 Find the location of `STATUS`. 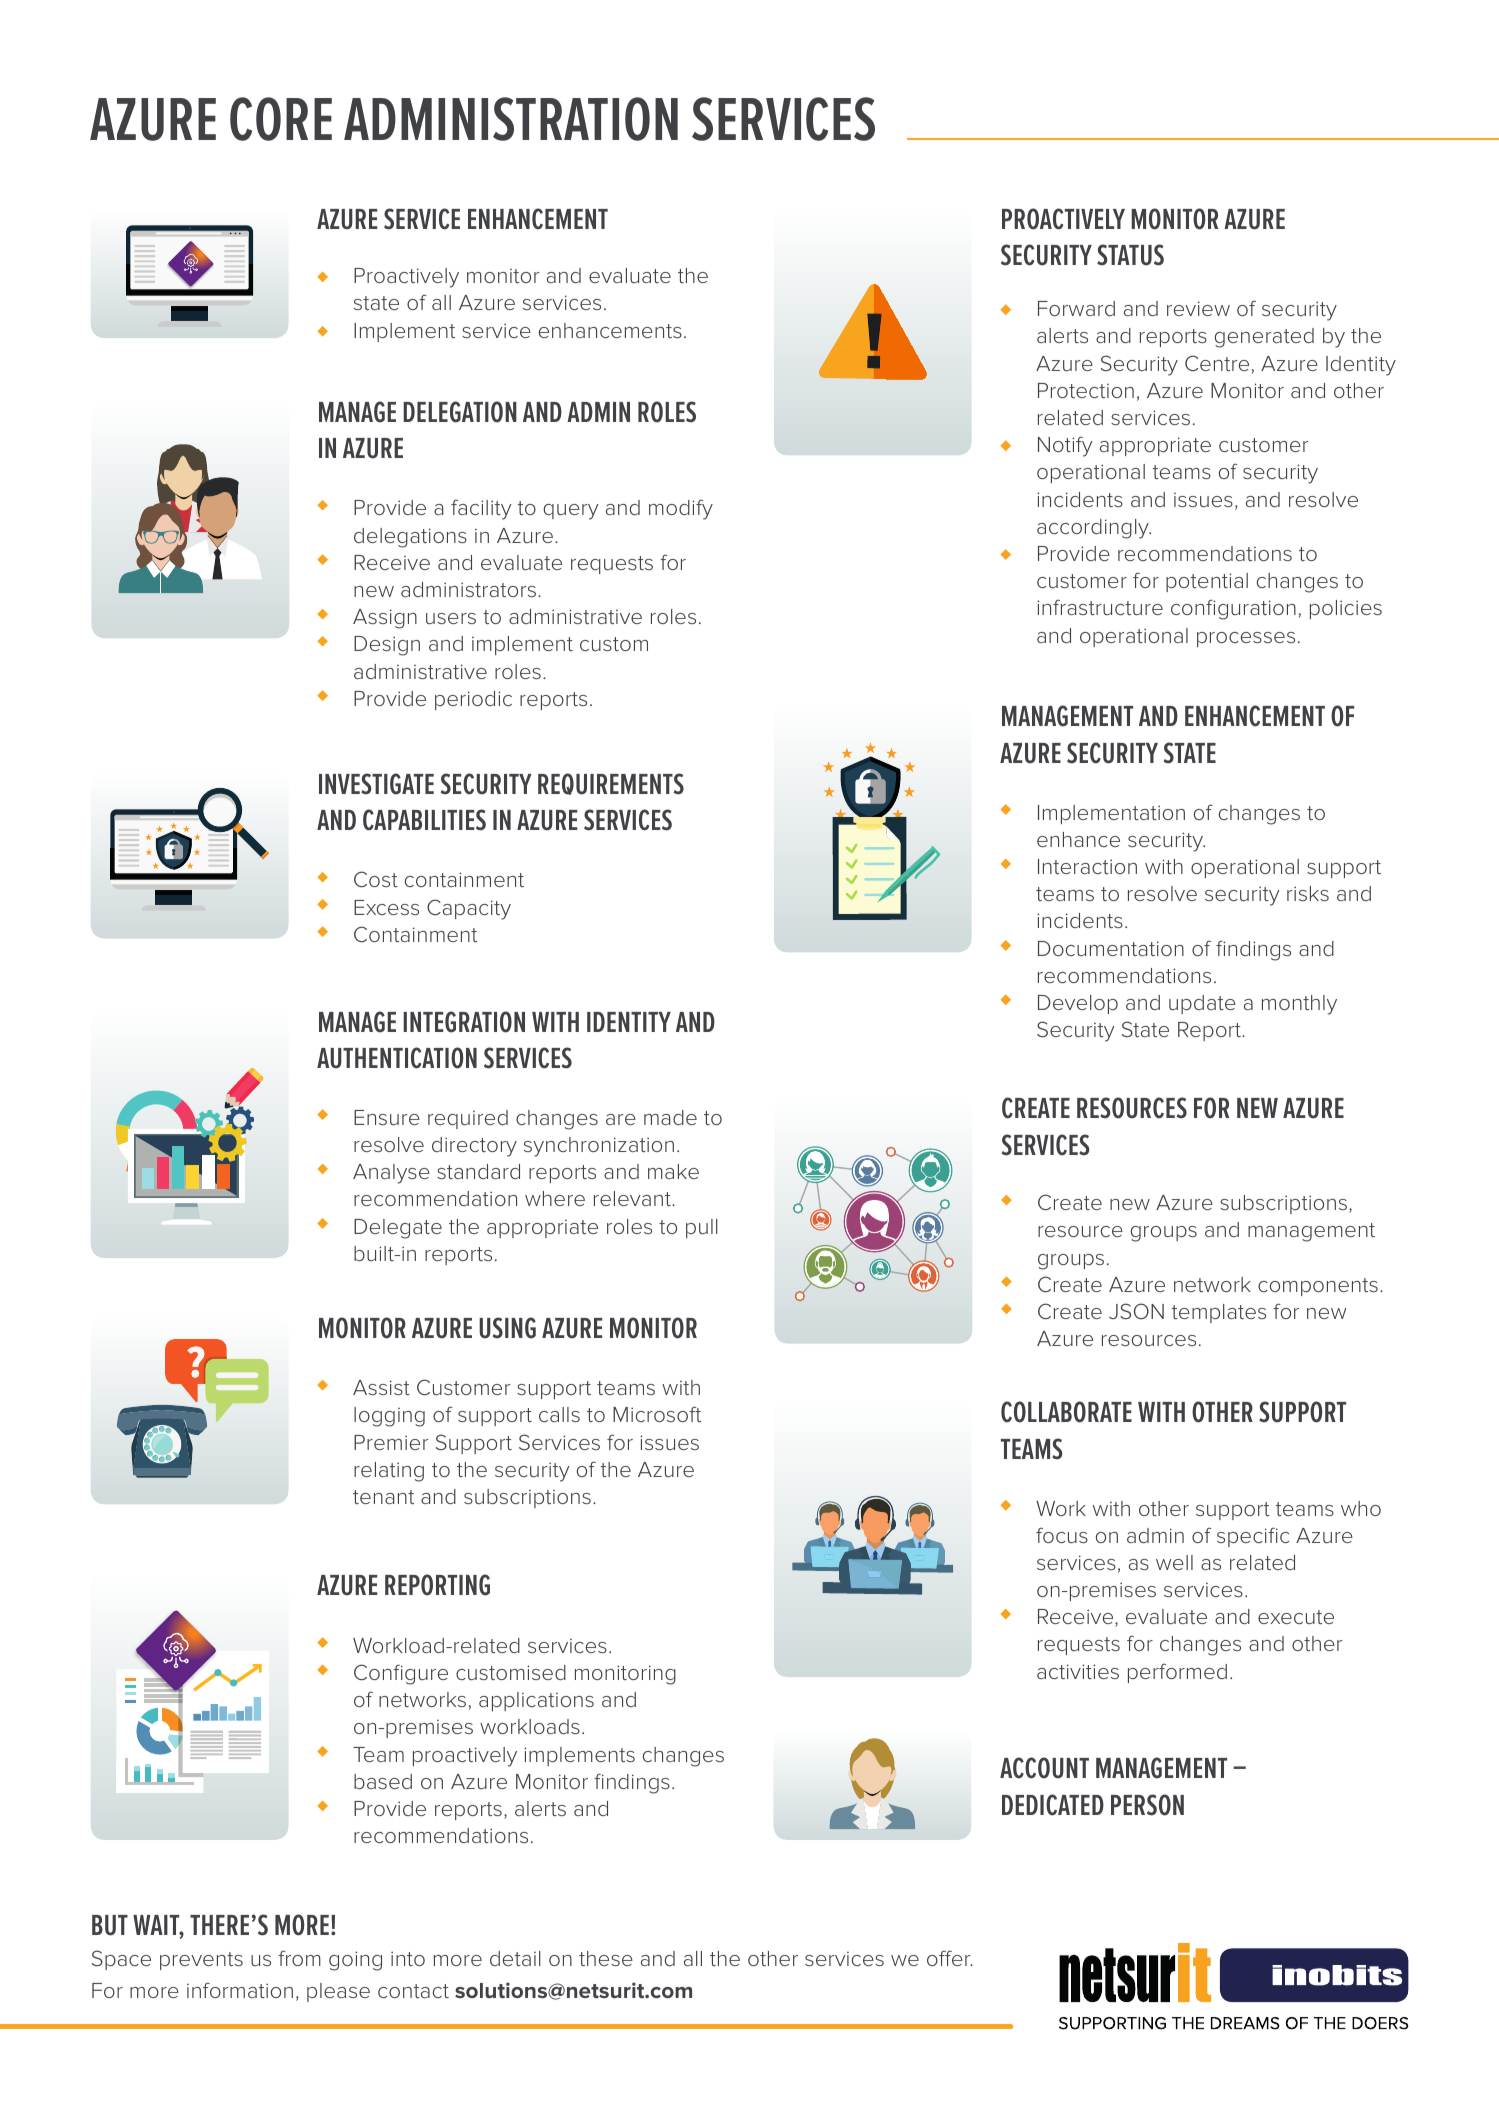

STATUS is located at coordinates (1130, 255).
